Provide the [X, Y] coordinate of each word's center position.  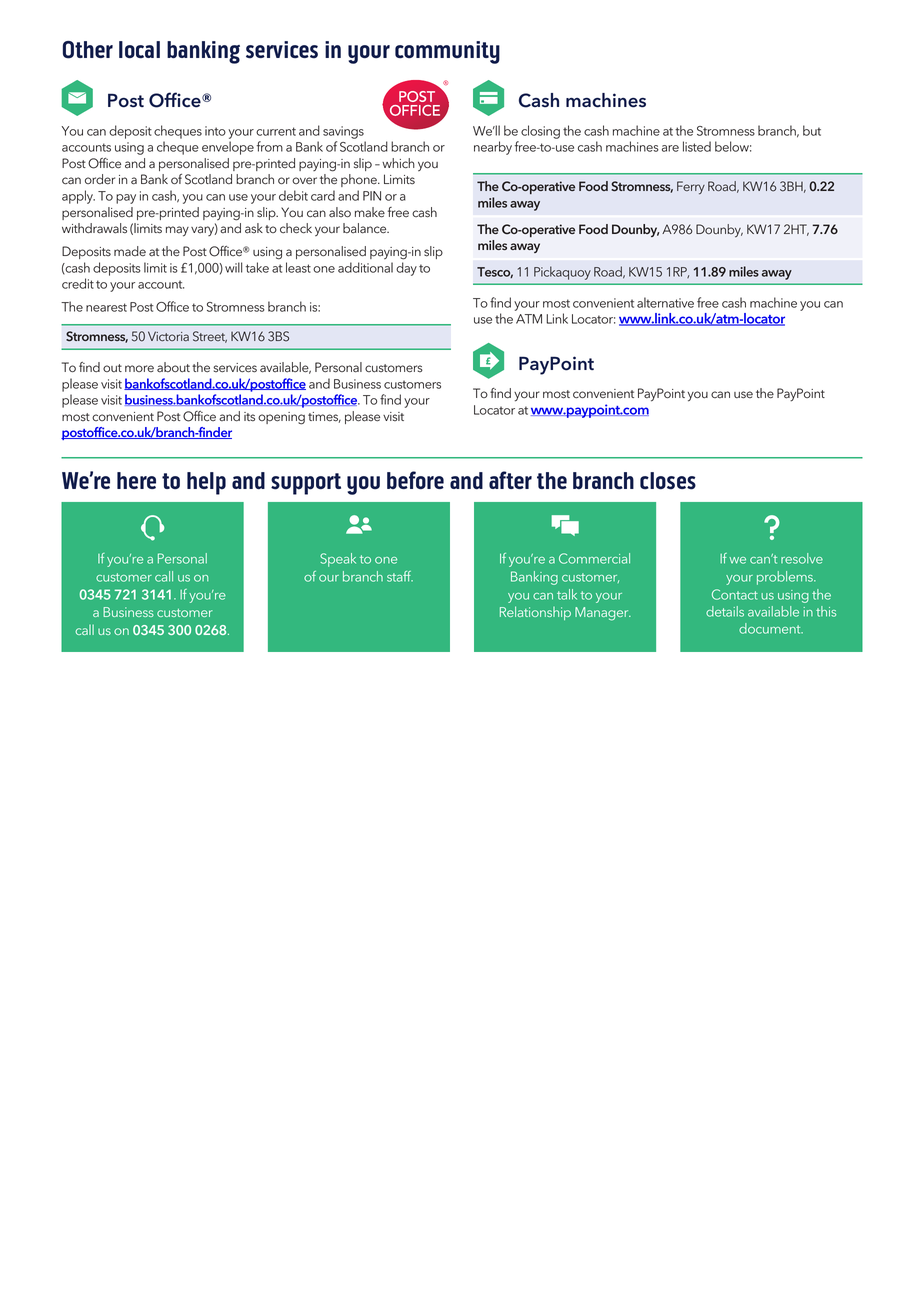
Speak [338, 560]
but [812, 130]
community [447, 52]
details [725, 611]
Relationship [535, 613]
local [139, 50]
